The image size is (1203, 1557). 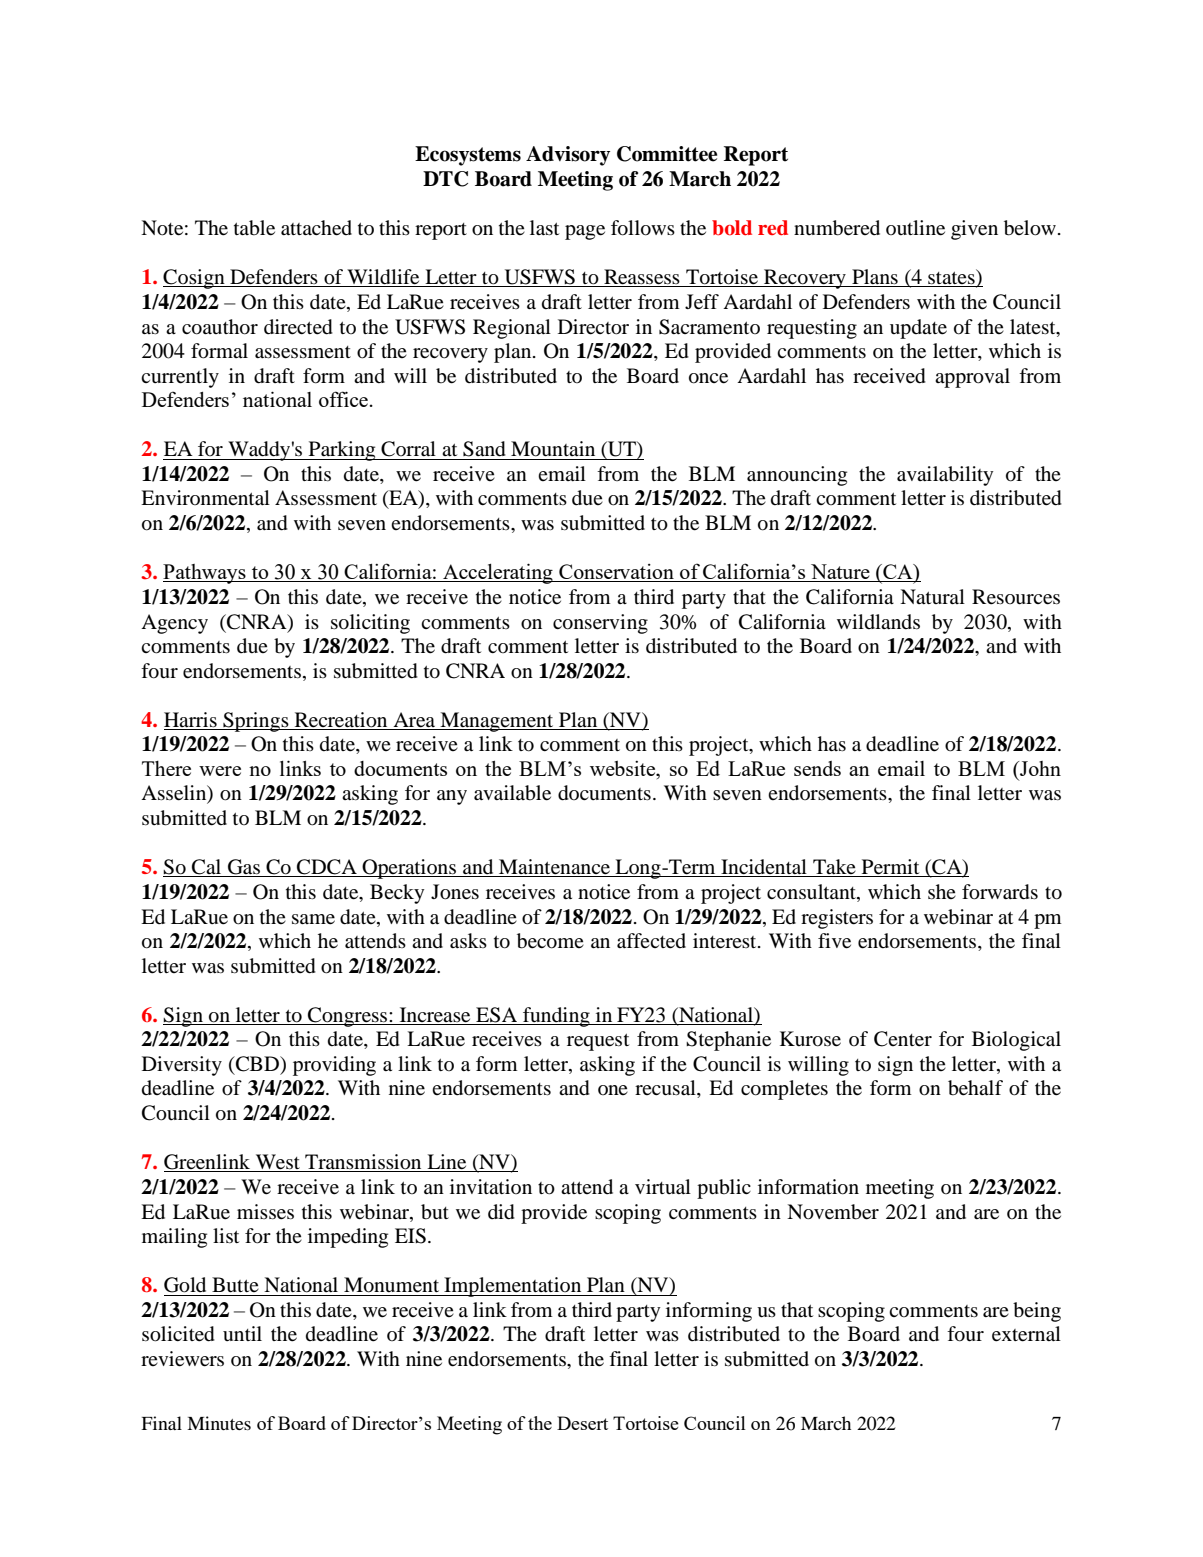 What do you see at coordinates (903, 1039) in the screenshot?
I see `Center` at bounding box center [903, 1039].
